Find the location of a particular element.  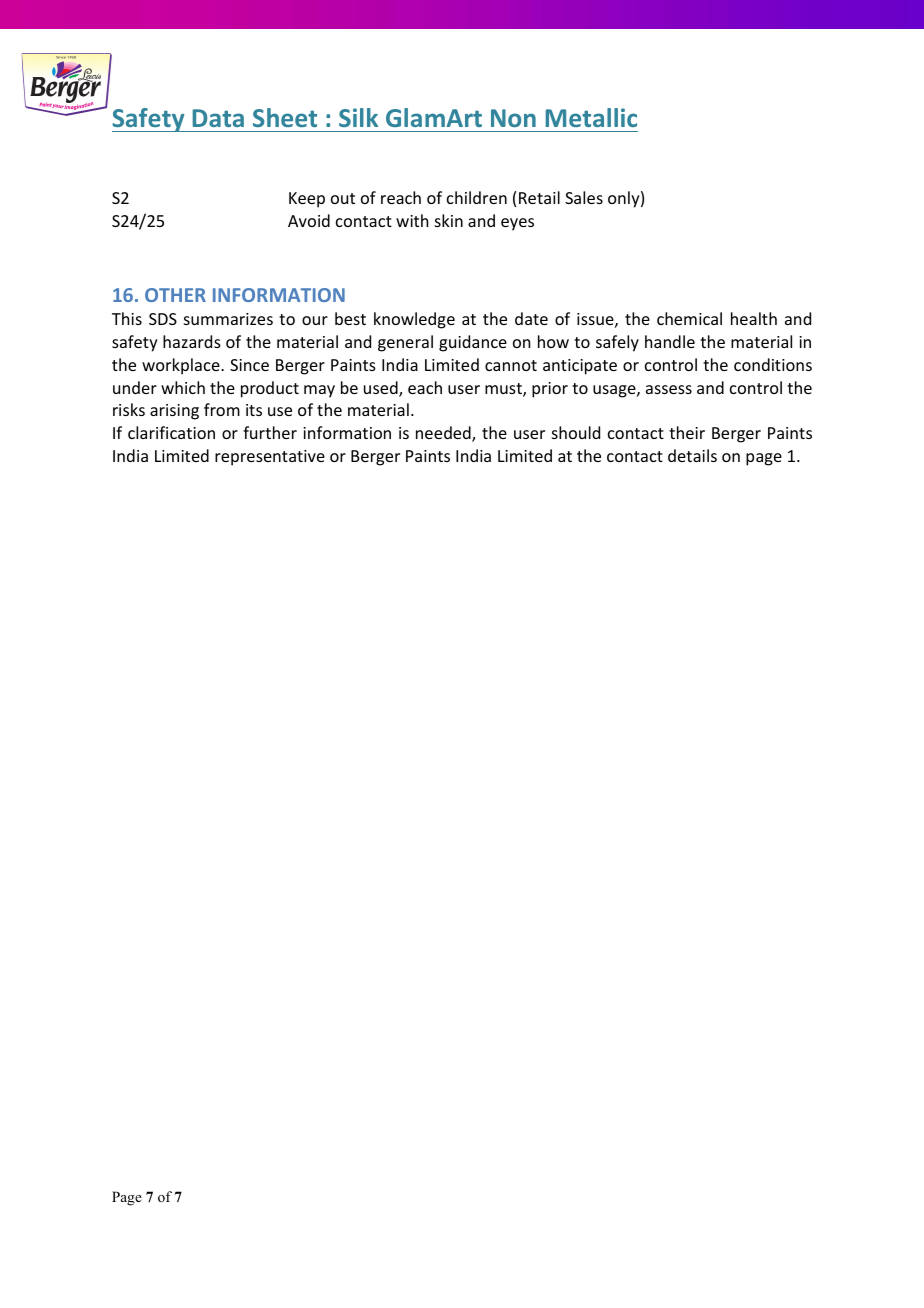

Metallic is located at coordinates (591, 117).
